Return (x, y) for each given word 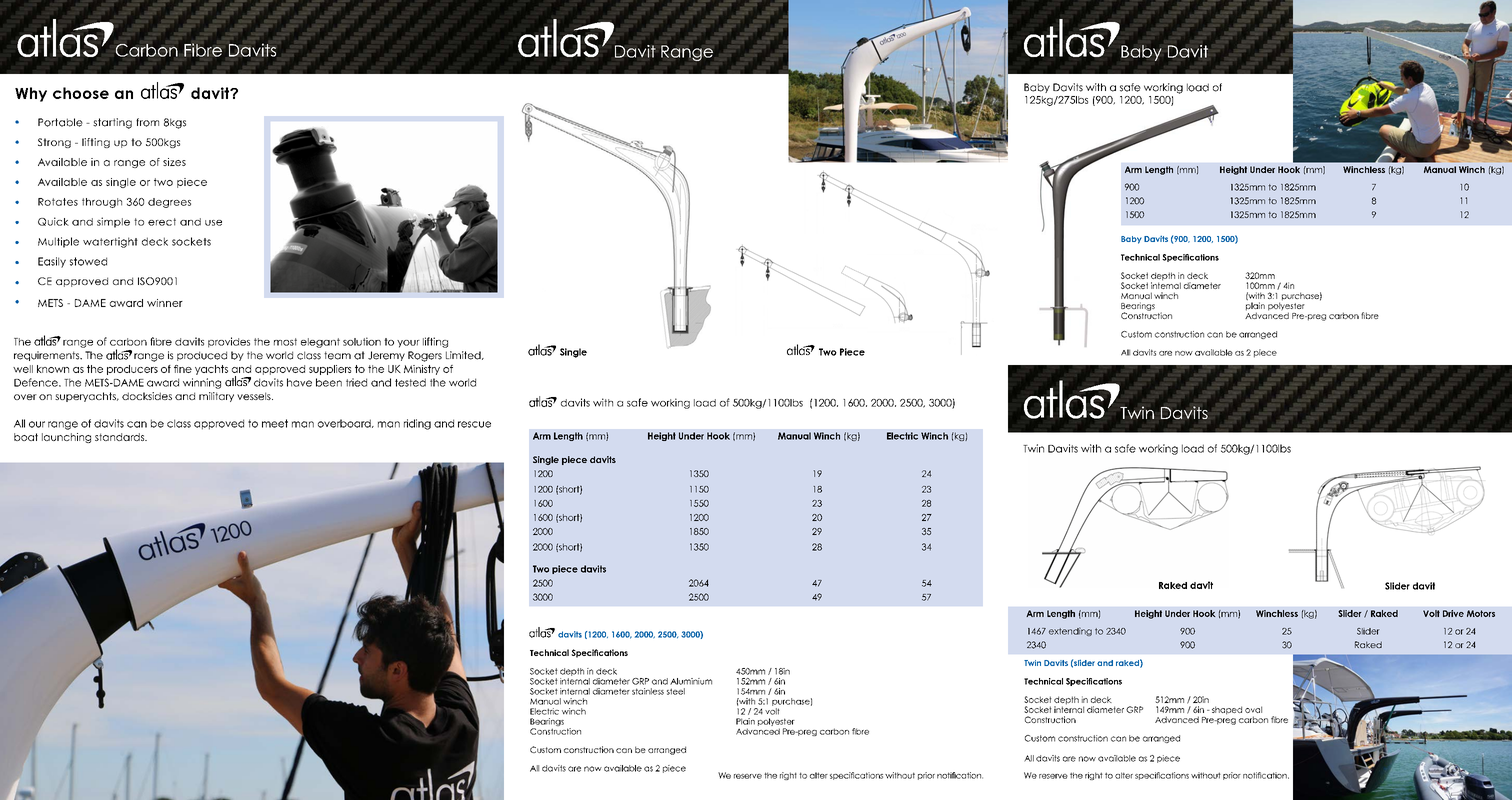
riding (417, 424)
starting (112, 123)
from (147, 122)
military (216, 397)
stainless (648, 691)
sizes (174, 162)
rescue (474, 424)
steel (676, 691)
